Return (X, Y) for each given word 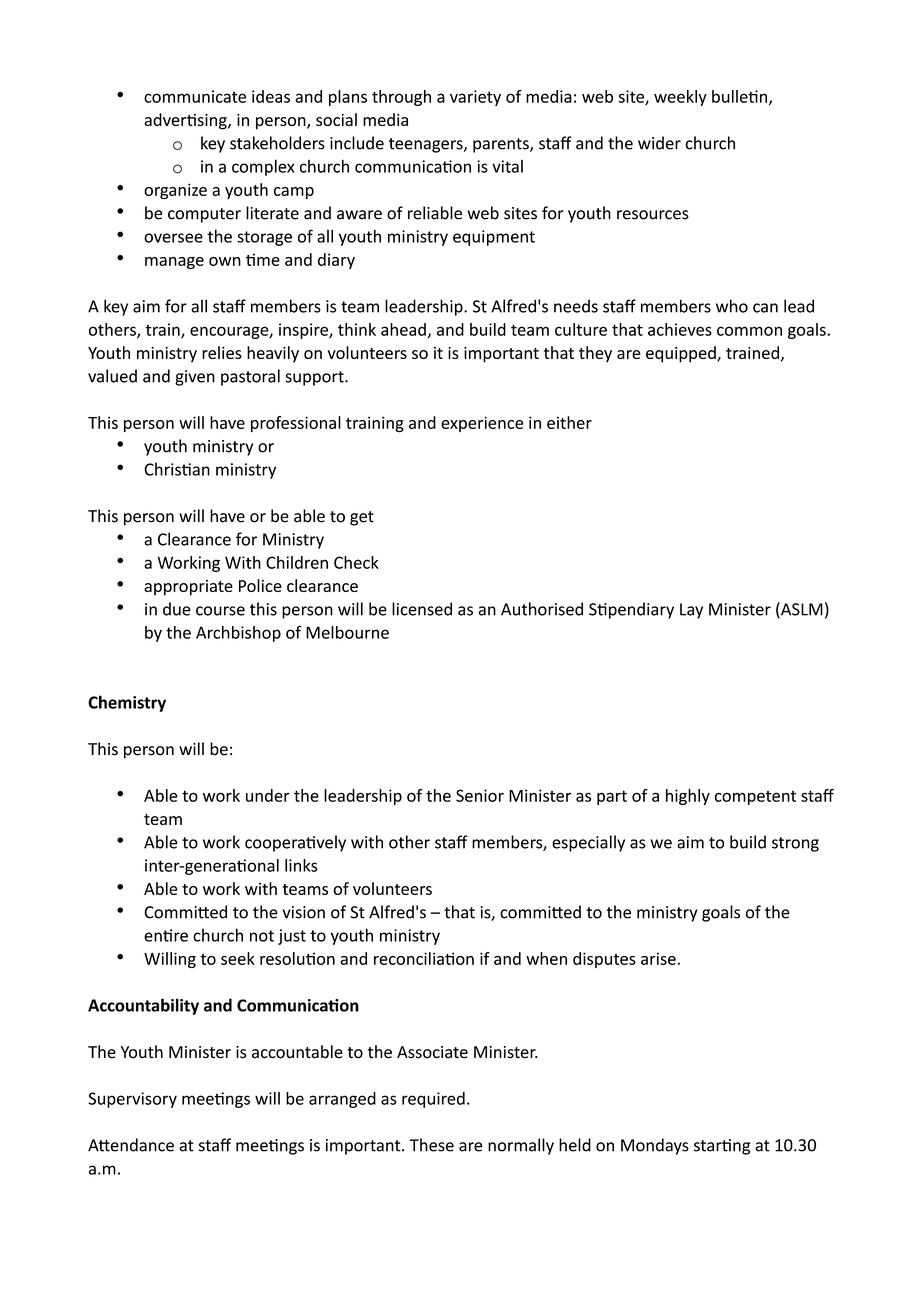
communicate (195, 96)
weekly (680, 98)
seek (238, 958)
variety (475, 98)
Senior (480, 795)
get (362, 518)
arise (658, 958)
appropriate (188, 588)
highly (688, 797)
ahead (403, 329)
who (732, 306)
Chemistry (127, 703)
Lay (691, 611)
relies (222, 352)
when (546, 958)
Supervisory (132, 1100)
